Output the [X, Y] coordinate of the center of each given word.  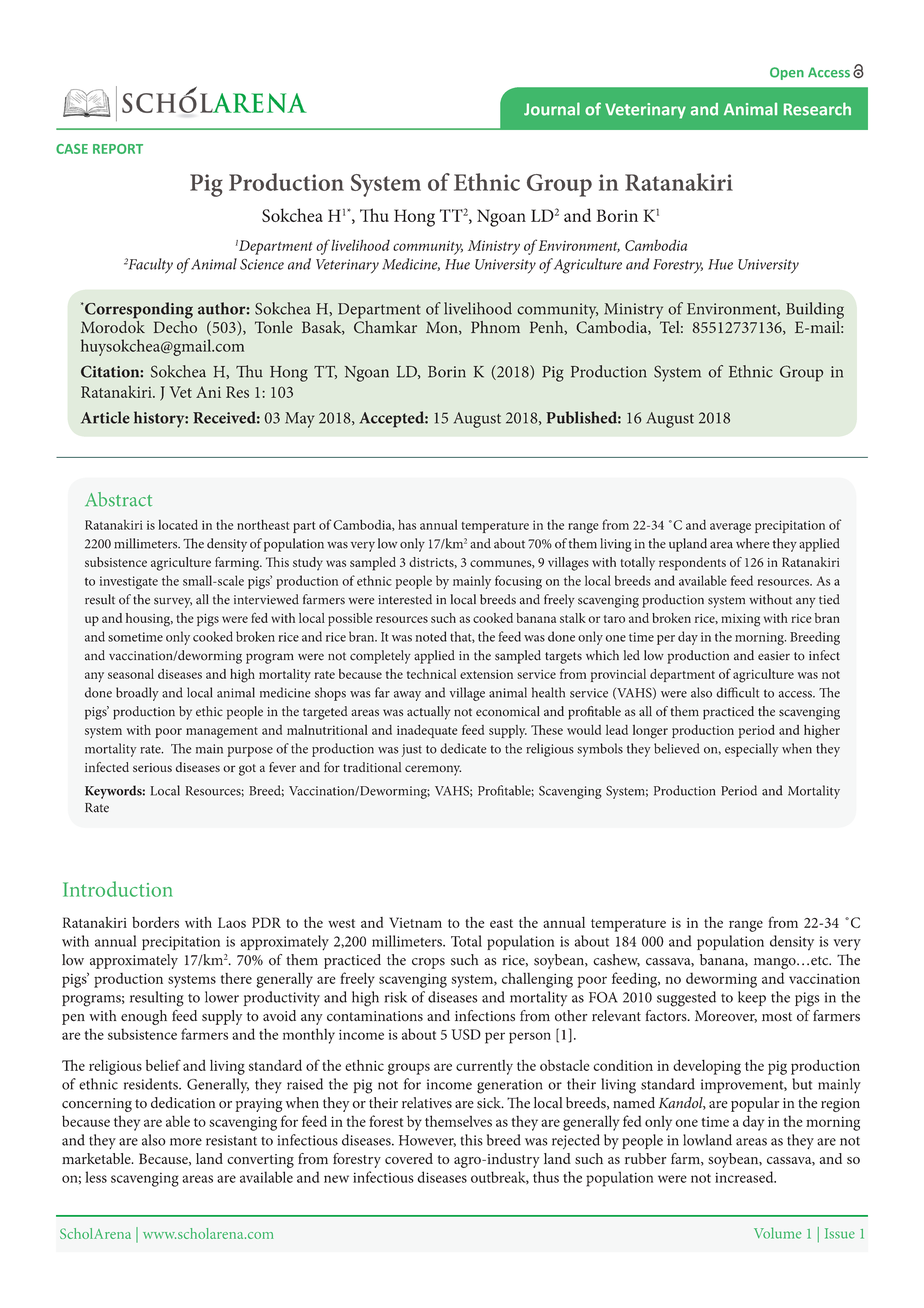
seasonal [131, 674]
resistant [231, 1140]
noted [431, 636]
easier [774, 656]
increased [745, 1177]
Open [787, 73]
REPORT [118, 149]
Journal [552, 109]
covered [409, 1158]
